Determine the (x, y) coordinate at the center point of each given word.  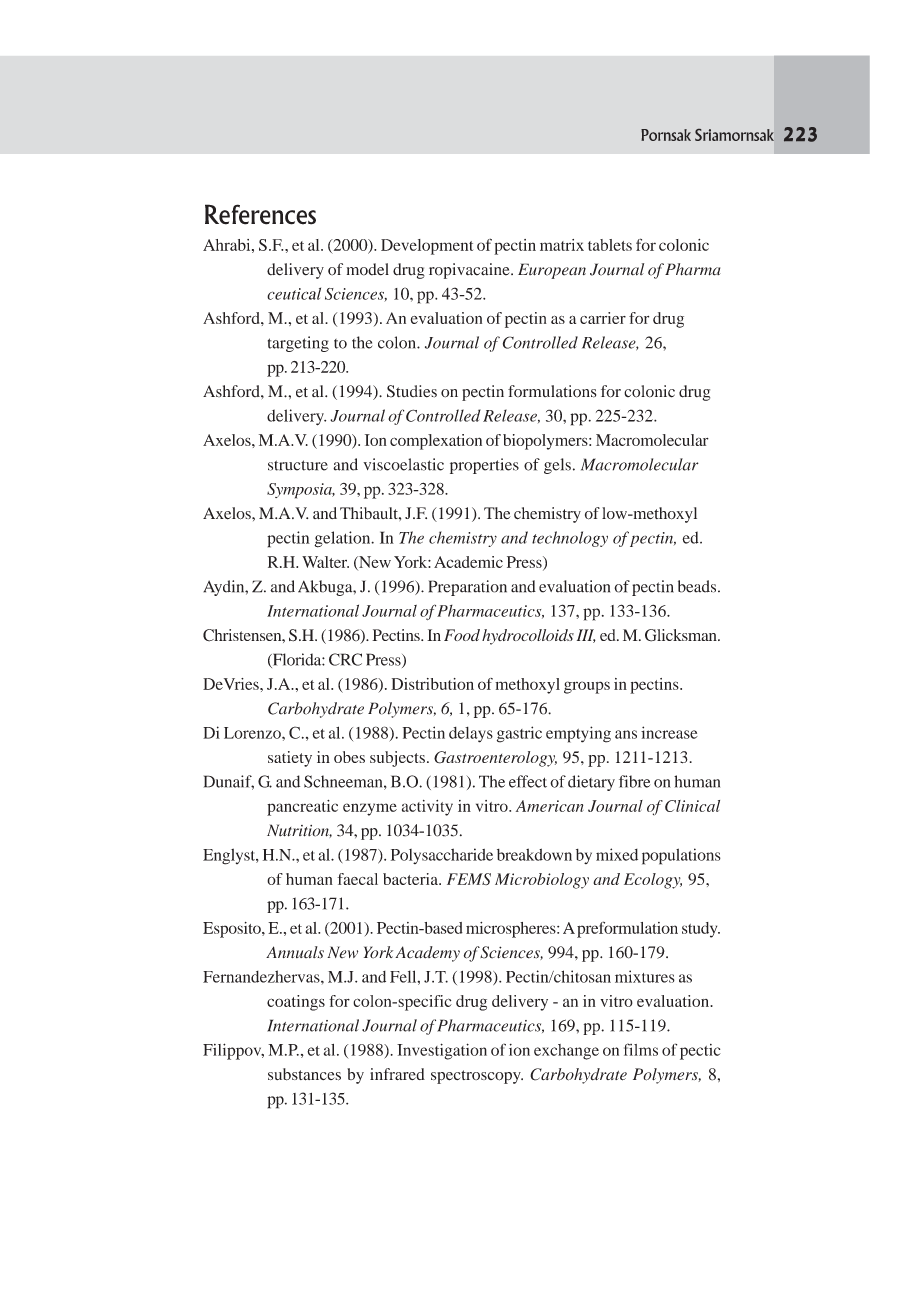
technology (570, 539)
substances (304, 1074)
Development (427, 247)
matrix (562, 245)
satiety (290, 759)
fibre (634, 781)
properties (484, 466)
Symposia (300, 491)
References (260, 214)
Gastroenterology (495, 759)
